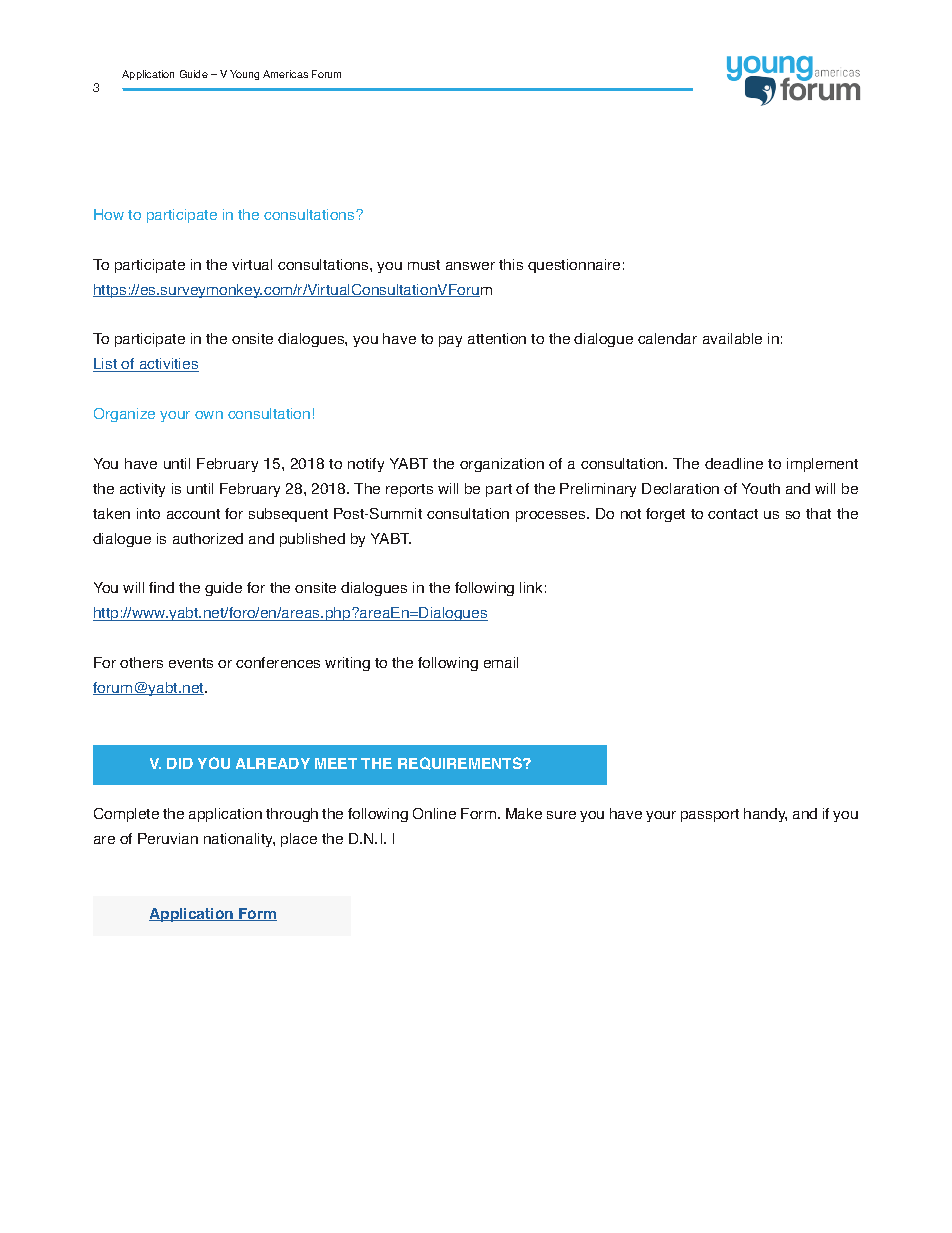 The height and width of the page is (1233, 952). Describe the element at coordinates (710, 815) in the page. I see `passport` at that location.
